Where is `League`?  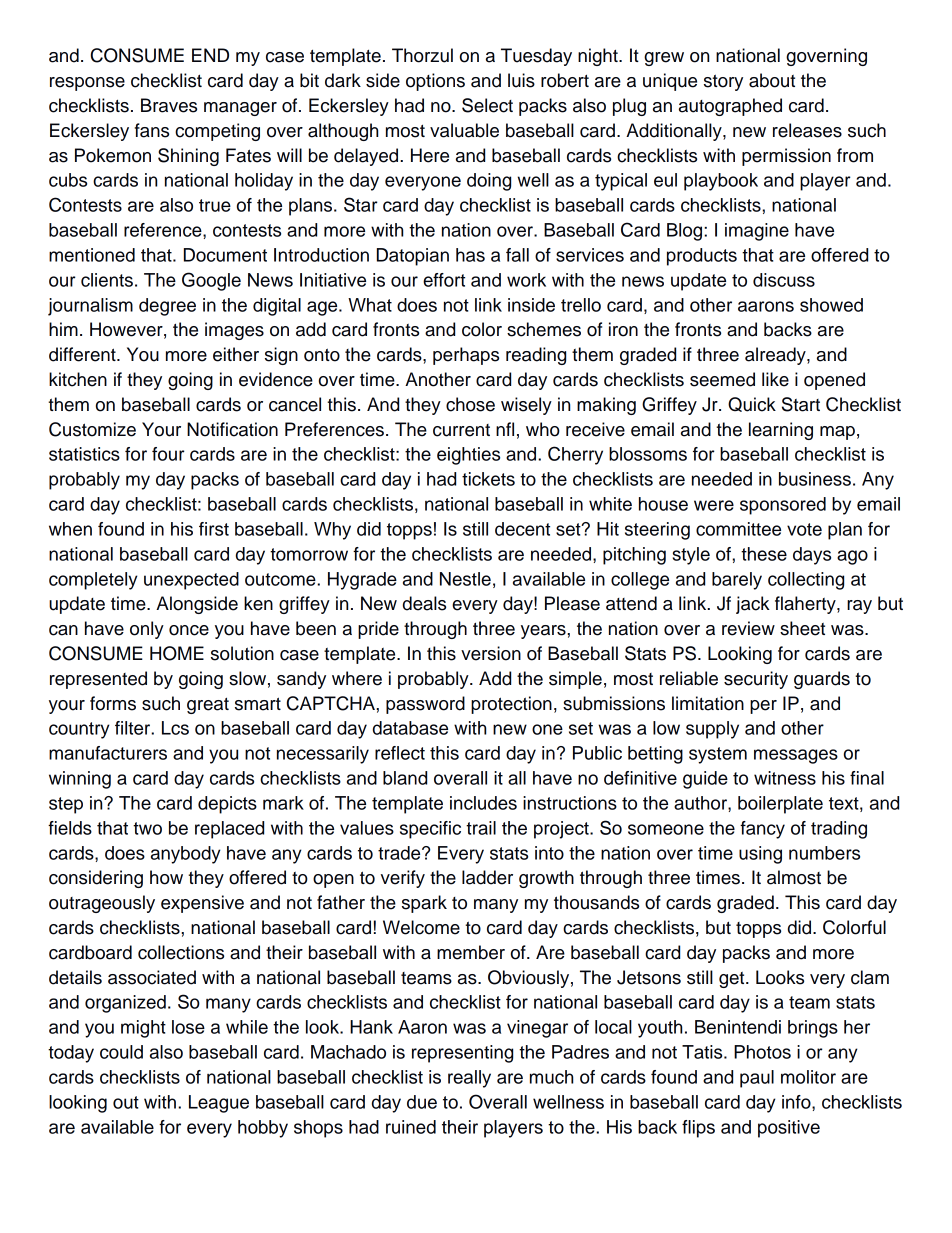
League is located at coordinates (219, 1104).
